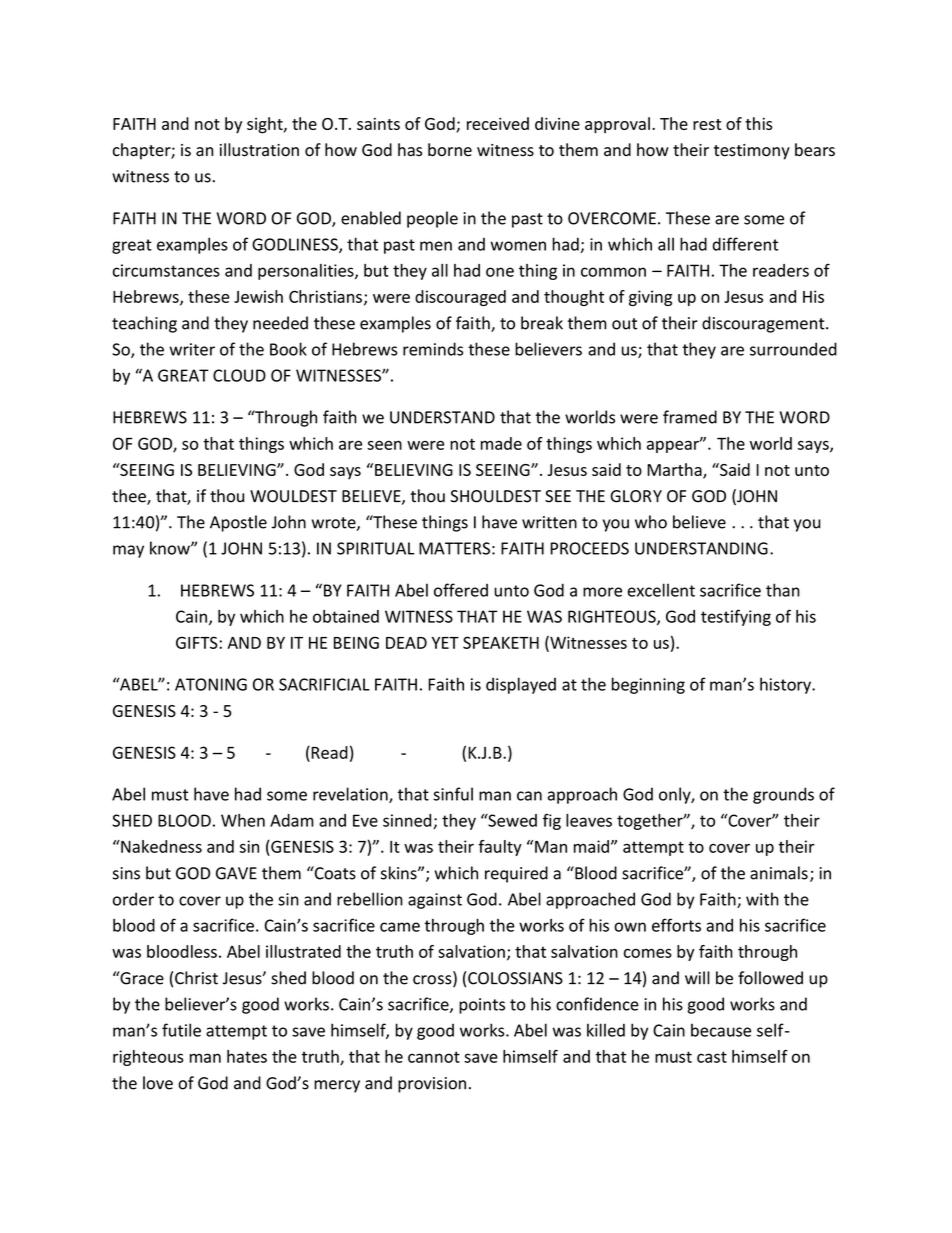  I want to click on testimony, so click(752, 152).
